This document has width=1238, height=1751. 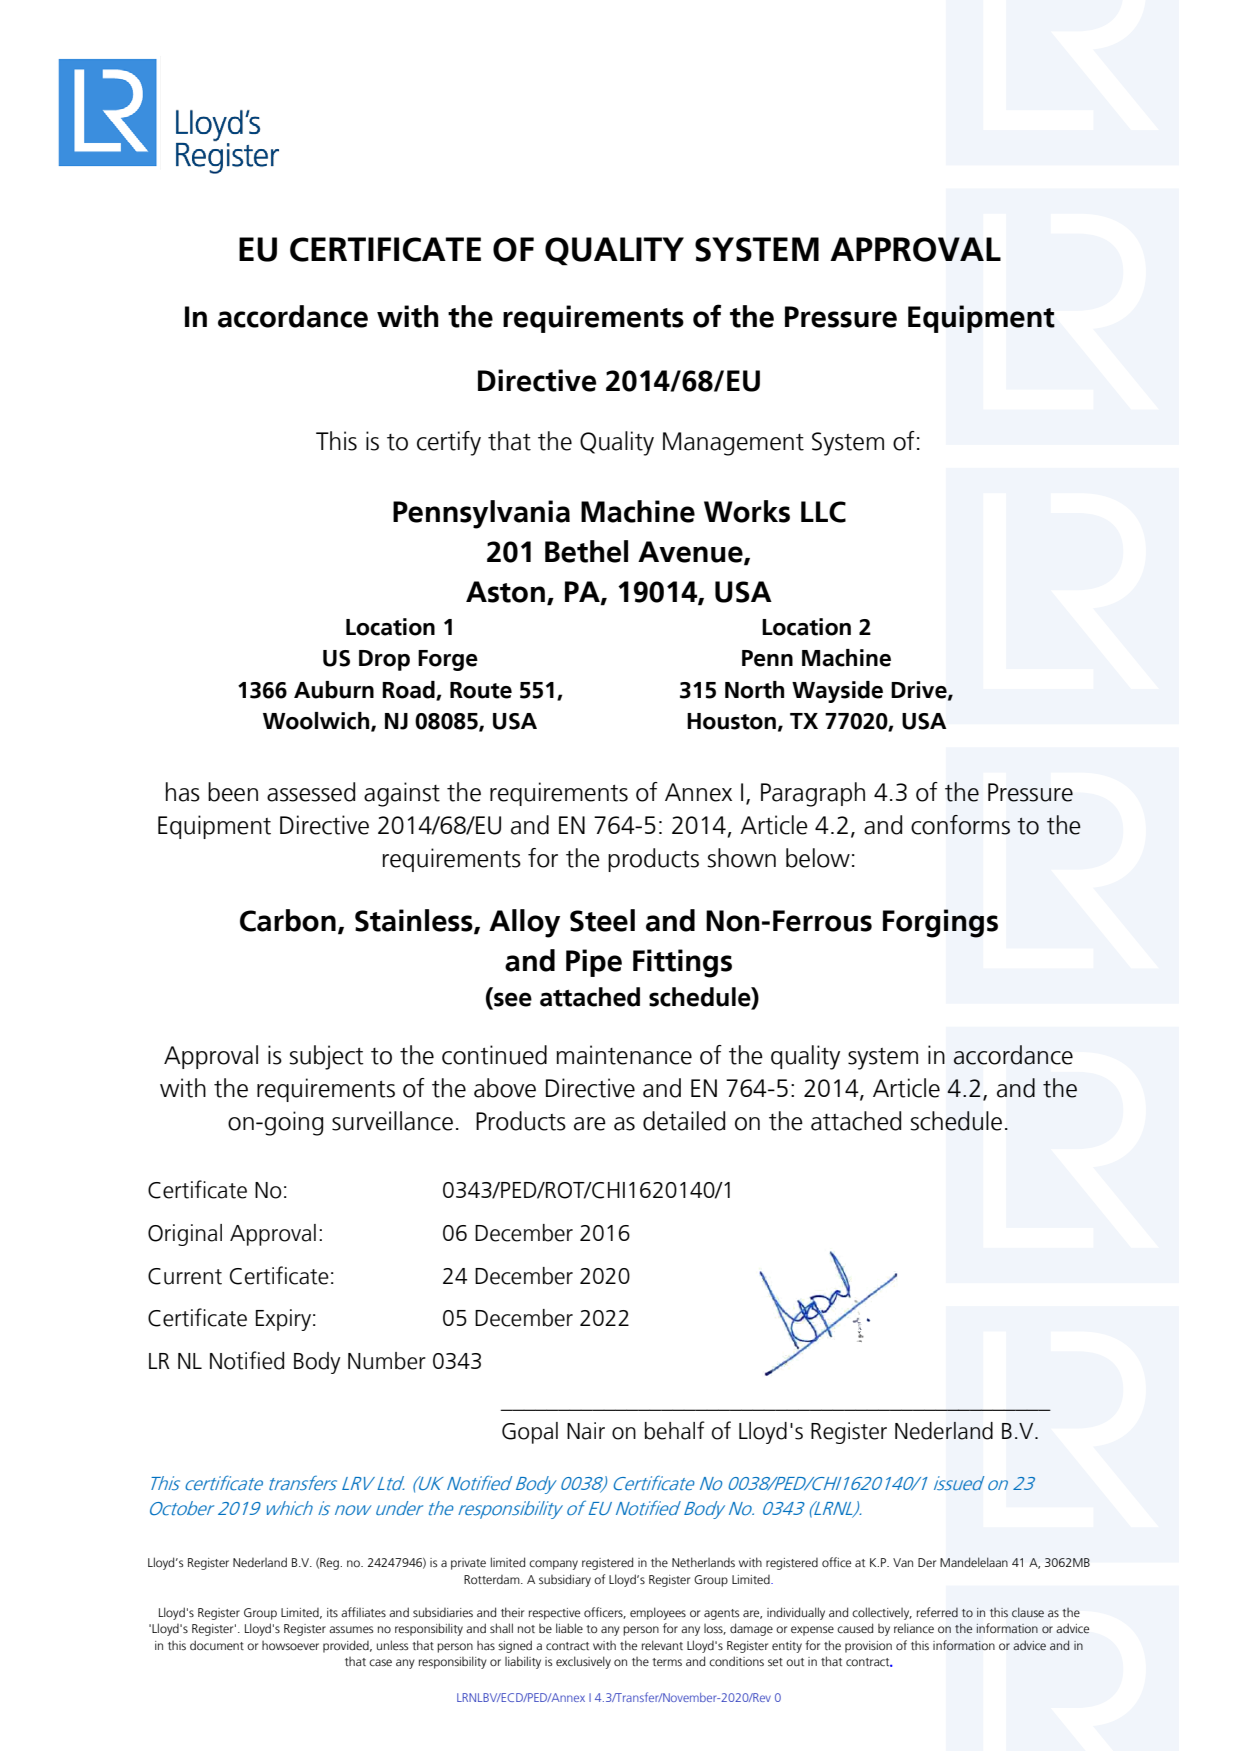 What do you see at coordinates (940, 923) in the document?
I see `Forgings` at bounding box center [940, 923].
